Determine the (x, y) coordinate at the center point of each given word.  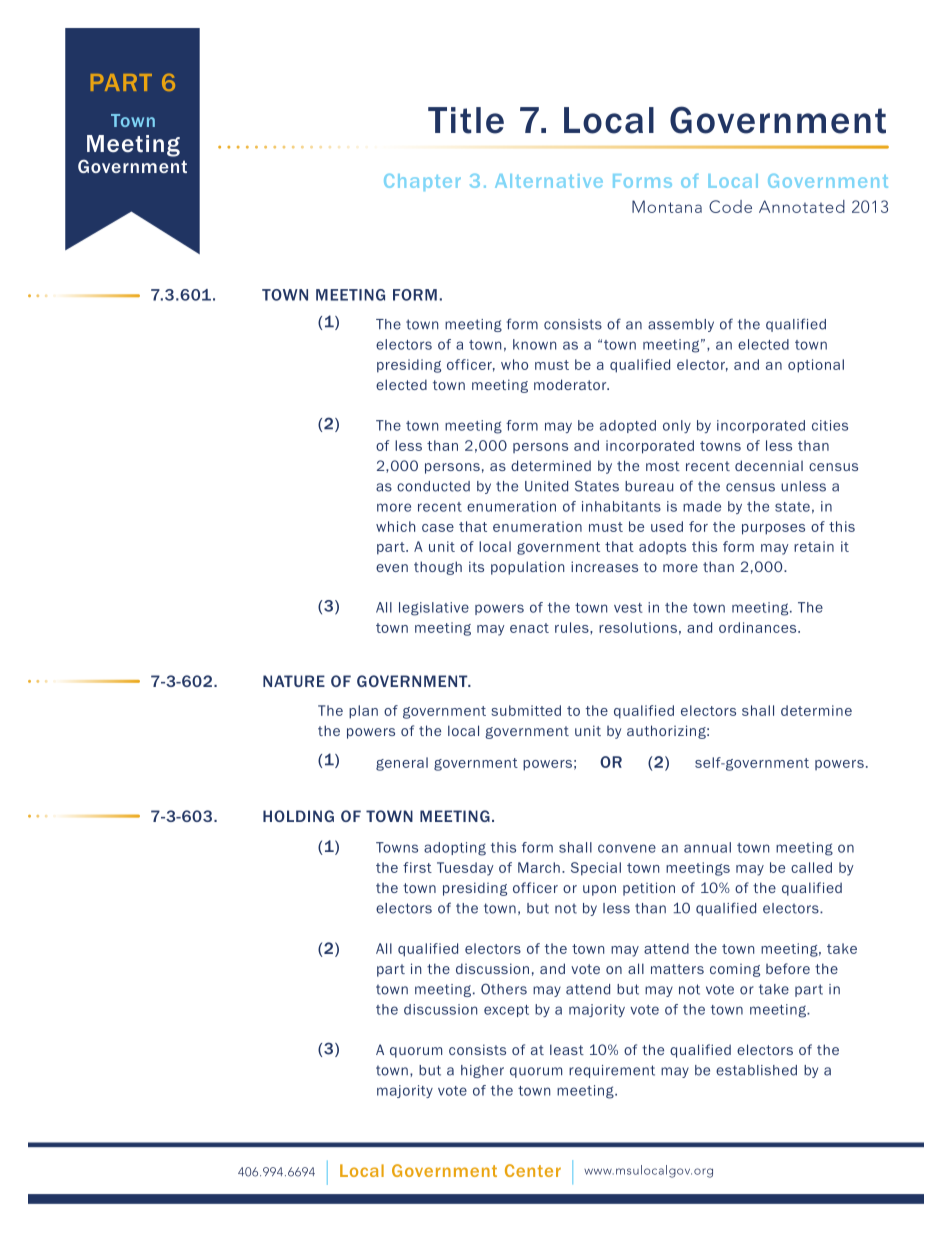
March (539, 867)
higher (482, 1071)
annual (707, 847)
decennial (769, 465)
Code (730, 206)
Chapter (422, 182)
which (395, 526)
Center (533, 1170)
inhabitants (621, 506)
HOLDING (298, 816)
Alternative (549, 181)
